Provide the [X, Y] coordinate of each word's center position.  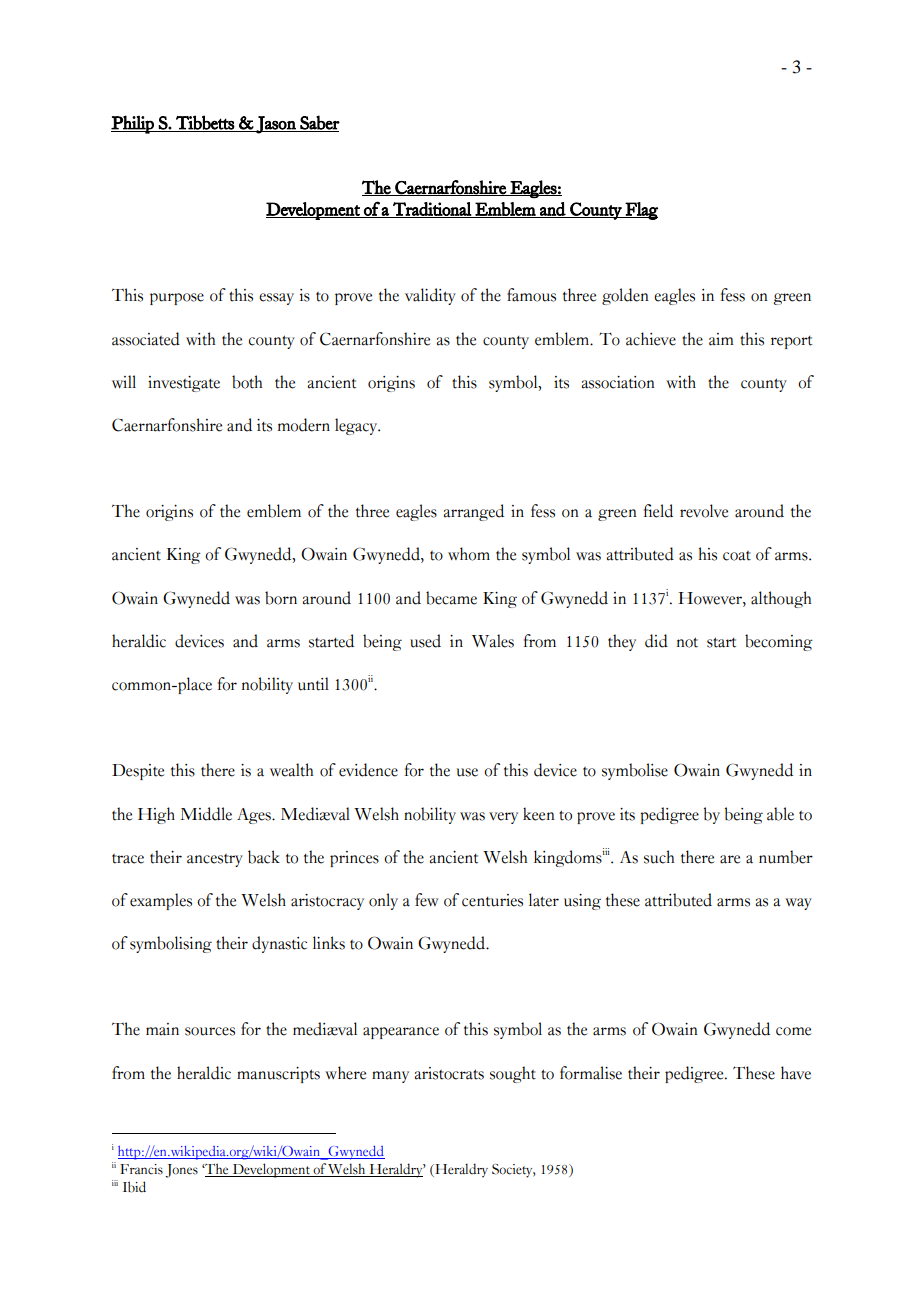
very [503, 818]
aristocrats [449, 1073]
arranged [474, 512]
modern [304, 425]
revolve [704, 511]
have [796, 1073]
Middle [206, 814]
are [730, 859]
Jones [181, 1171]
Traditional [432, 210]
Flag [641, 211]
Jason [276, 125]
